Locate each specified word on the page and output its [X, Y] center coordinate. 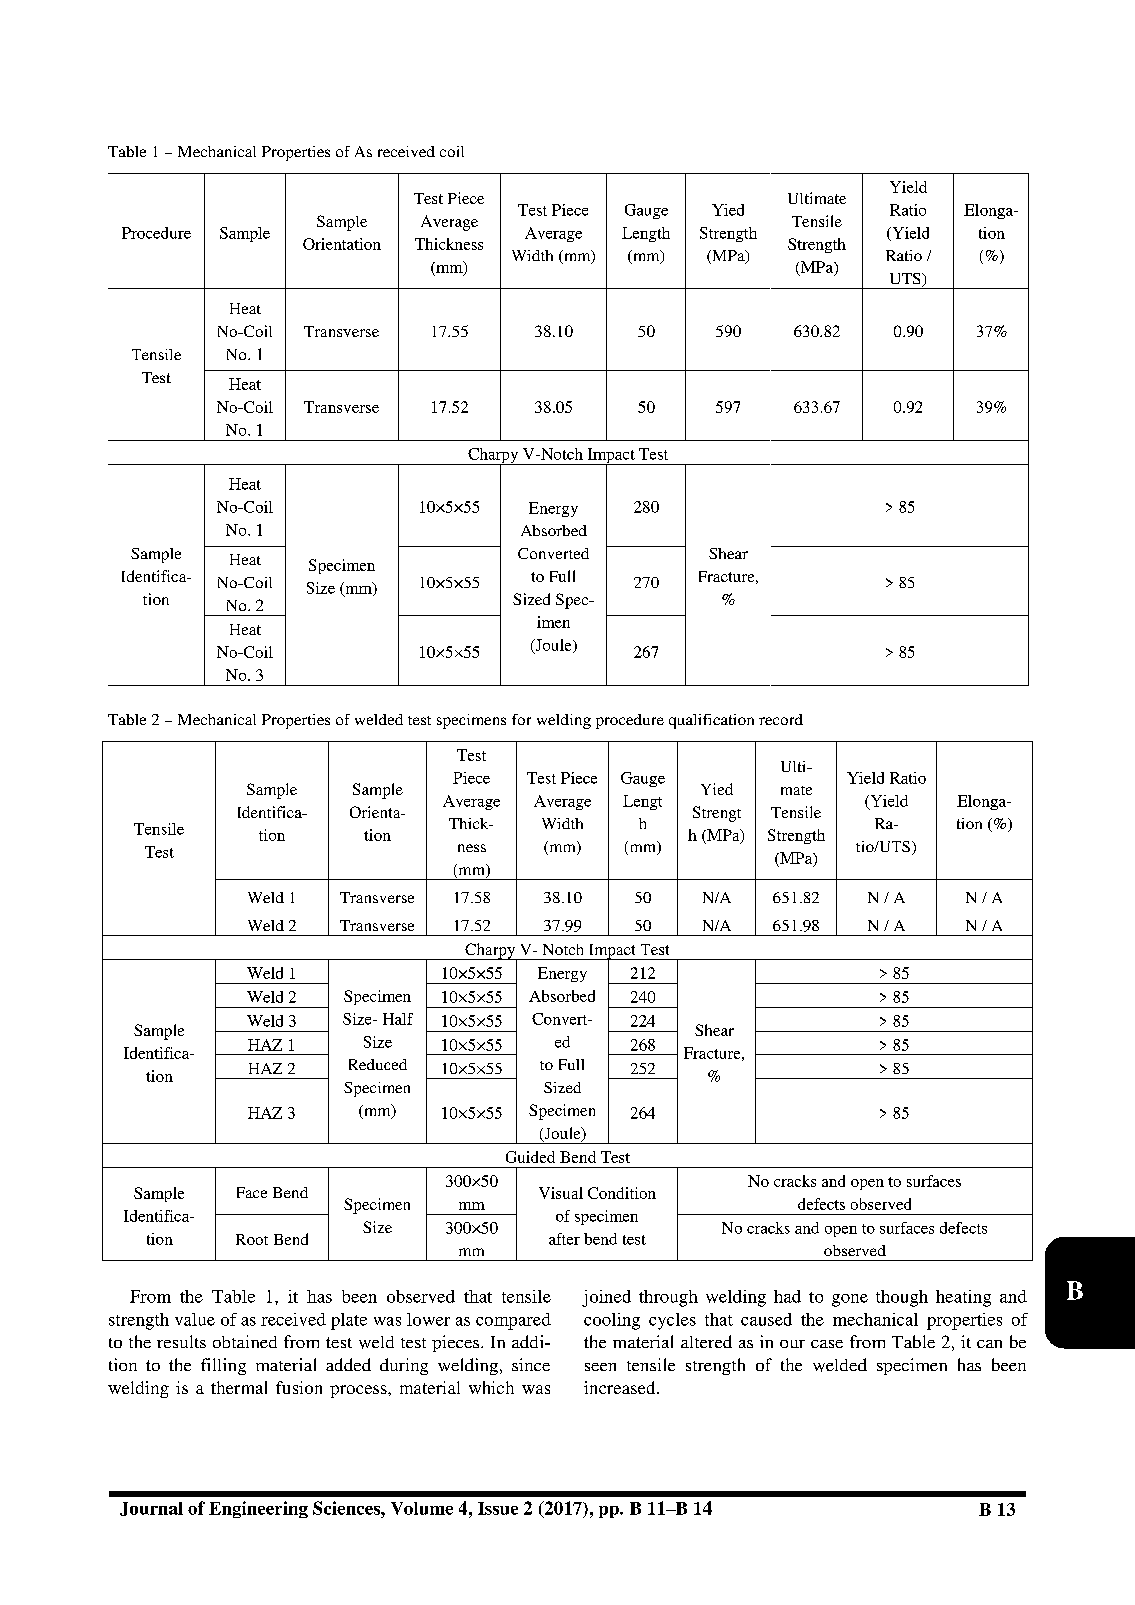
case [827, 1344]
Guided [530, 1157]
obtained [245, 1341]
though [902, 1298]
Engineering [258, 1509]
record [781, 719]
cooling [612, 1321]
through [668, 1298]
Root [252, 1239]
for [521, 719]
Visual [561, 1193]
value [195, 1319]
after [564, 1239]
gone [850, 1300]
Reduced [378, 1064]
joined [606, 1298]
